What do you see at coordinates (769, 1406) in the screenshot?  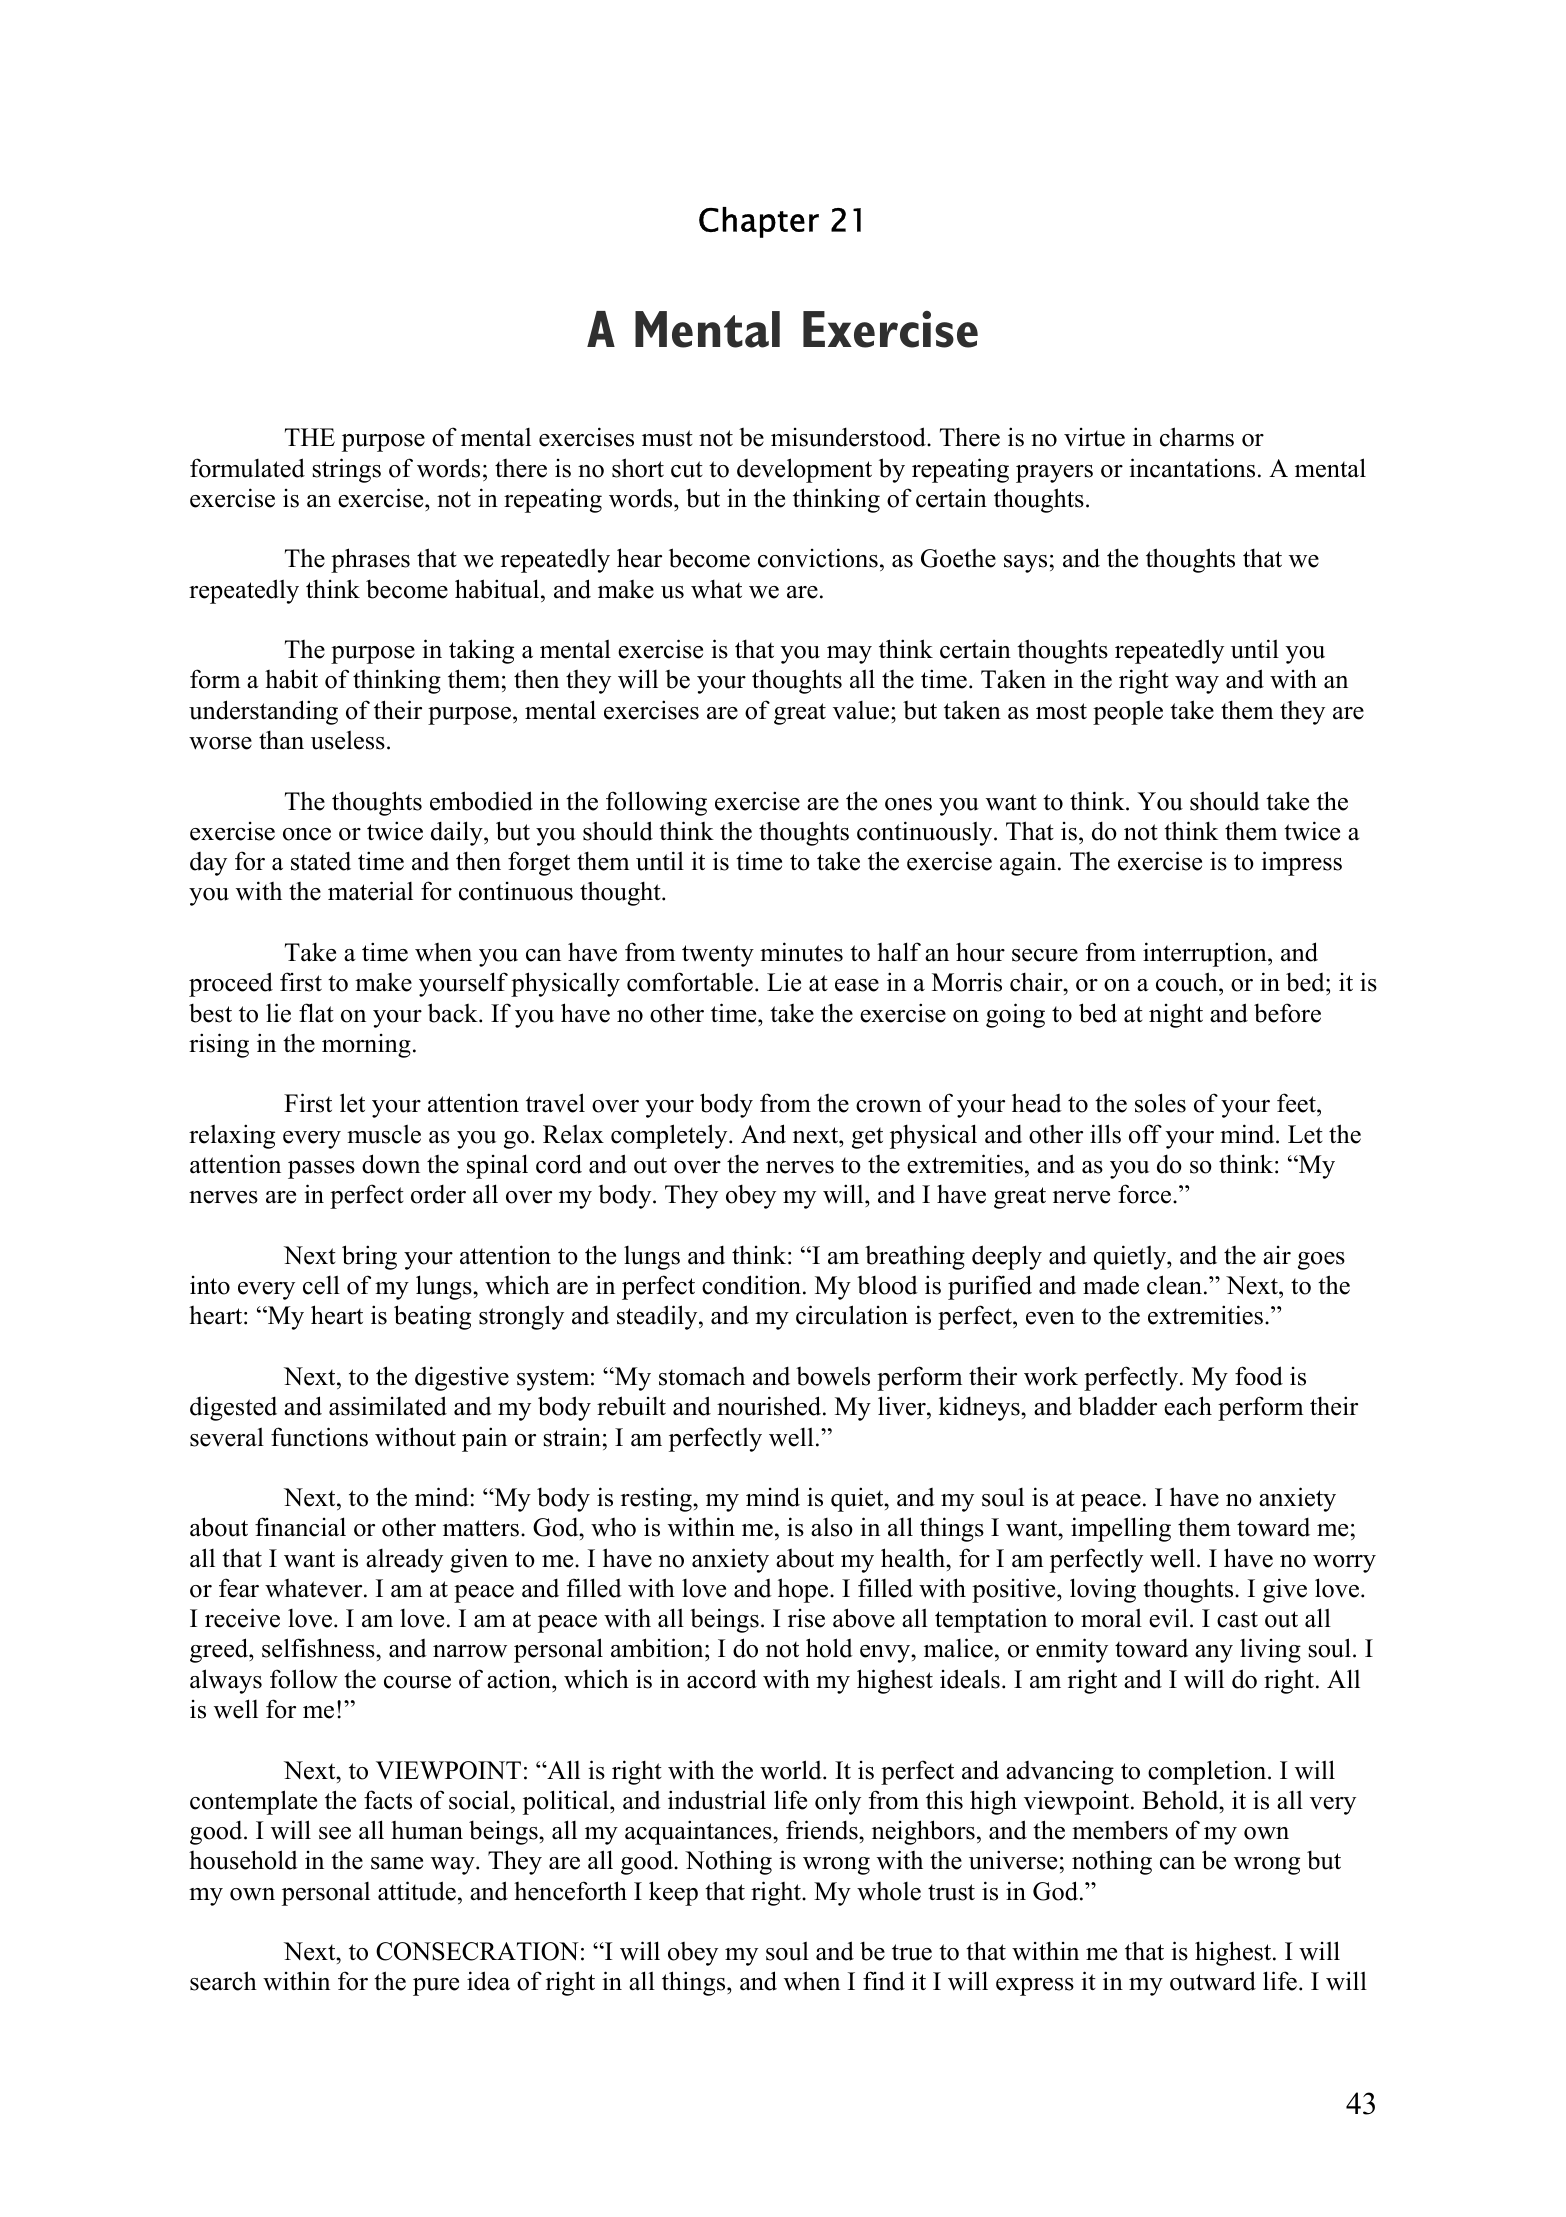 I see `nourished` at bounding box center [769, 1406].
